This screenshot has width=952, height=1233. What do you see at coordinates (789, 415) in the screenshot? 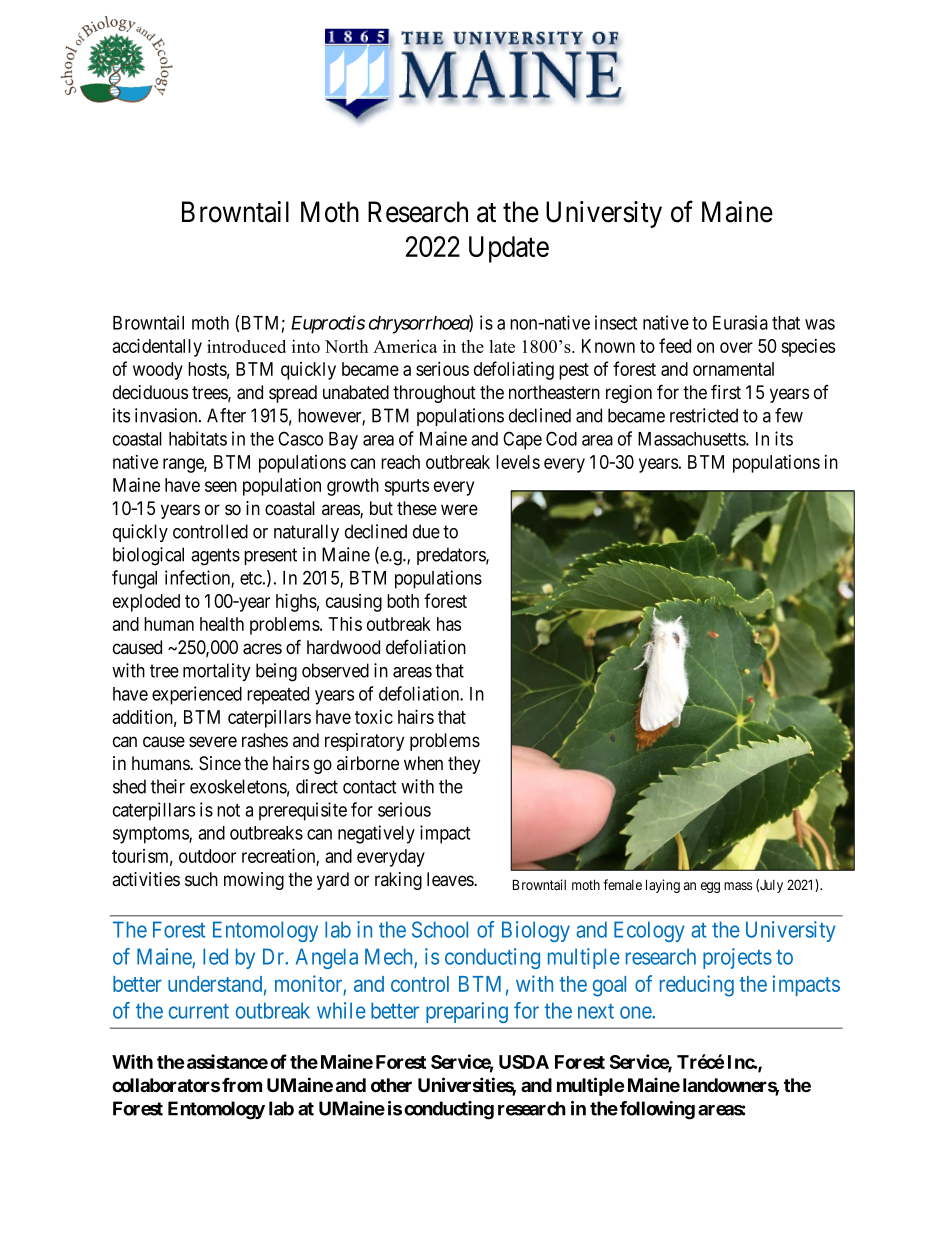
I see `few` at bounding box center [789, 415].
